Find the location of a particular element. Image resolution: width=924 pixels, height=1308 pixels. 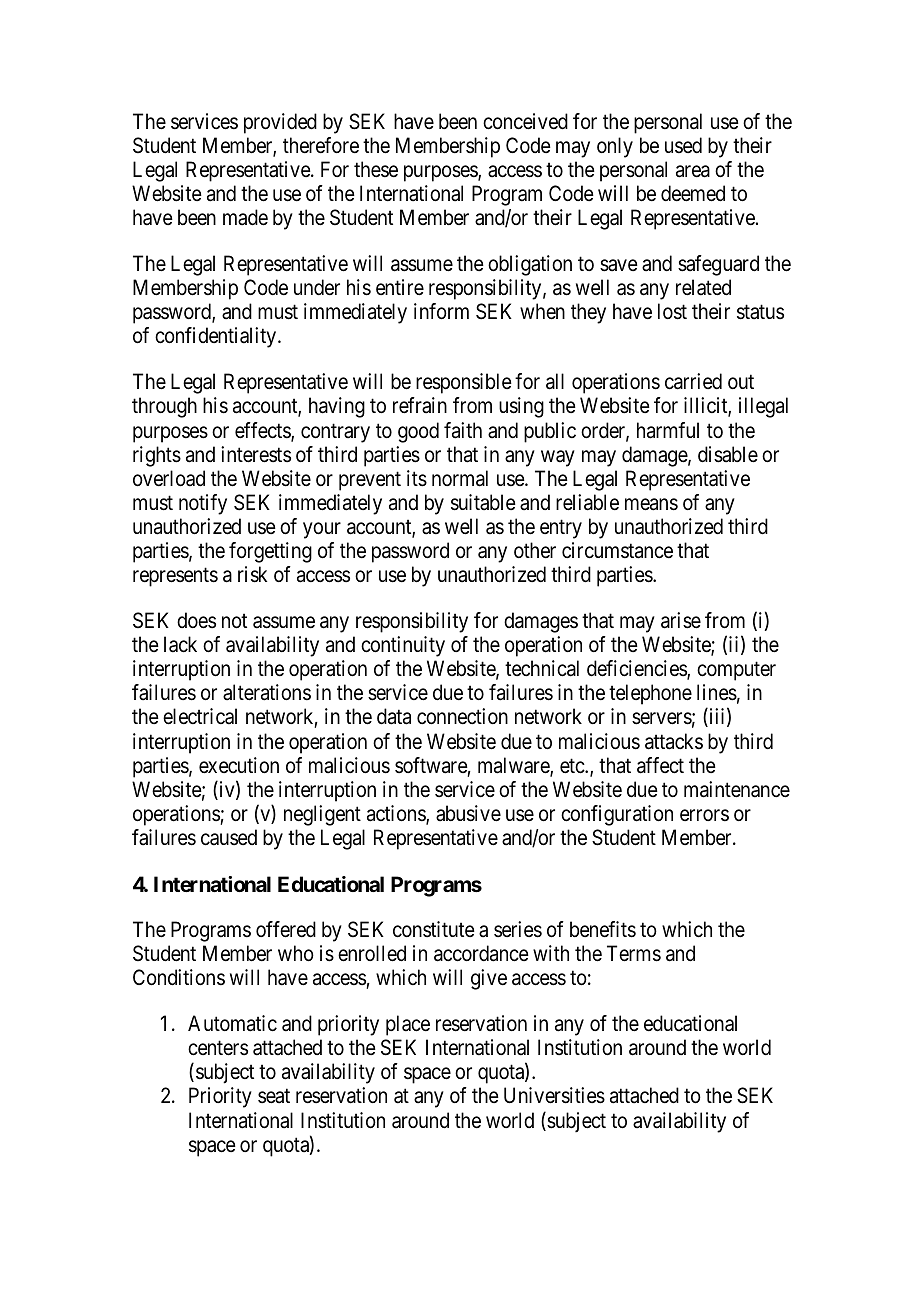

centers is located at coordinates (218, 1048).
